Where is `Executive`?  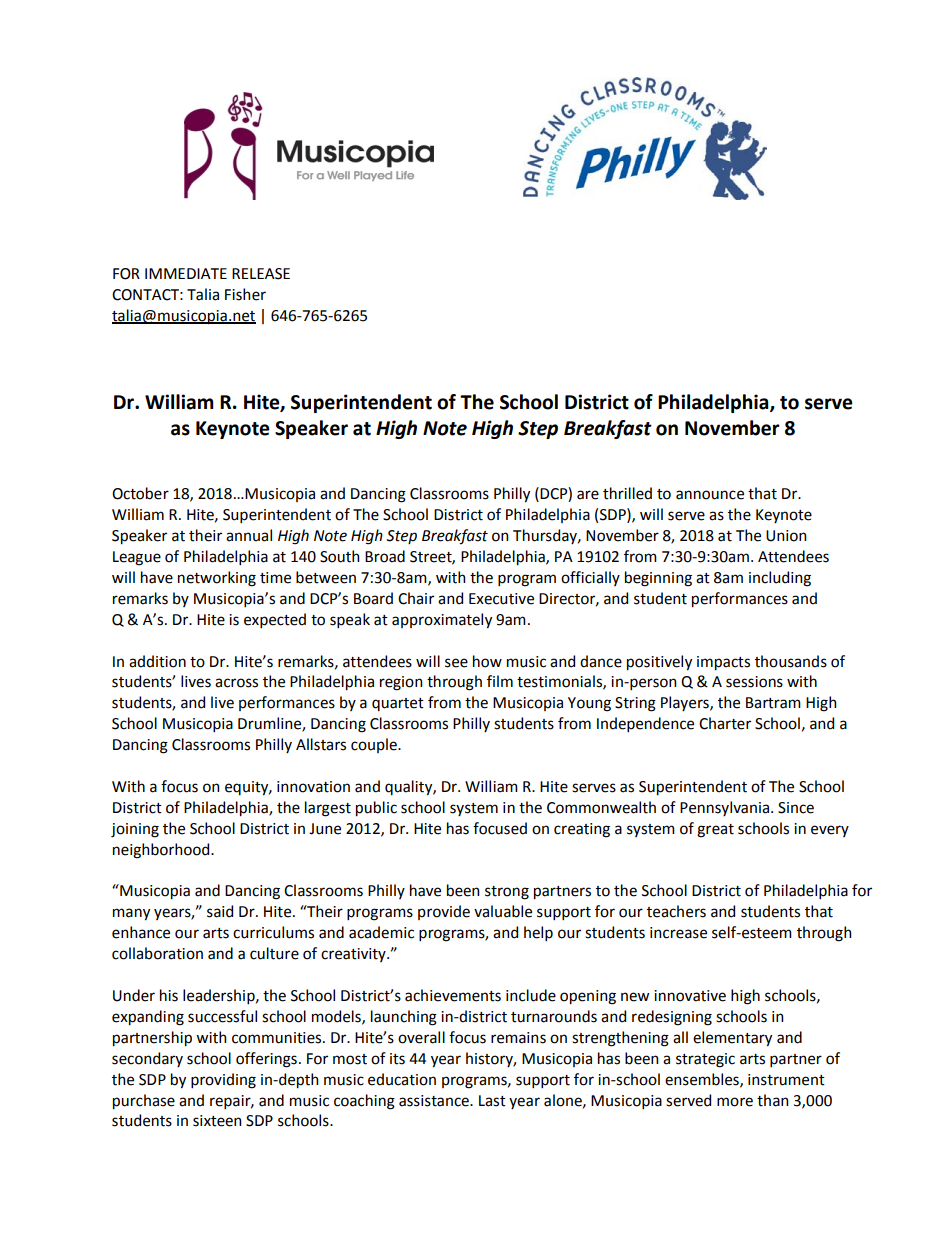 Executive is located at coordinates (501, 599).
